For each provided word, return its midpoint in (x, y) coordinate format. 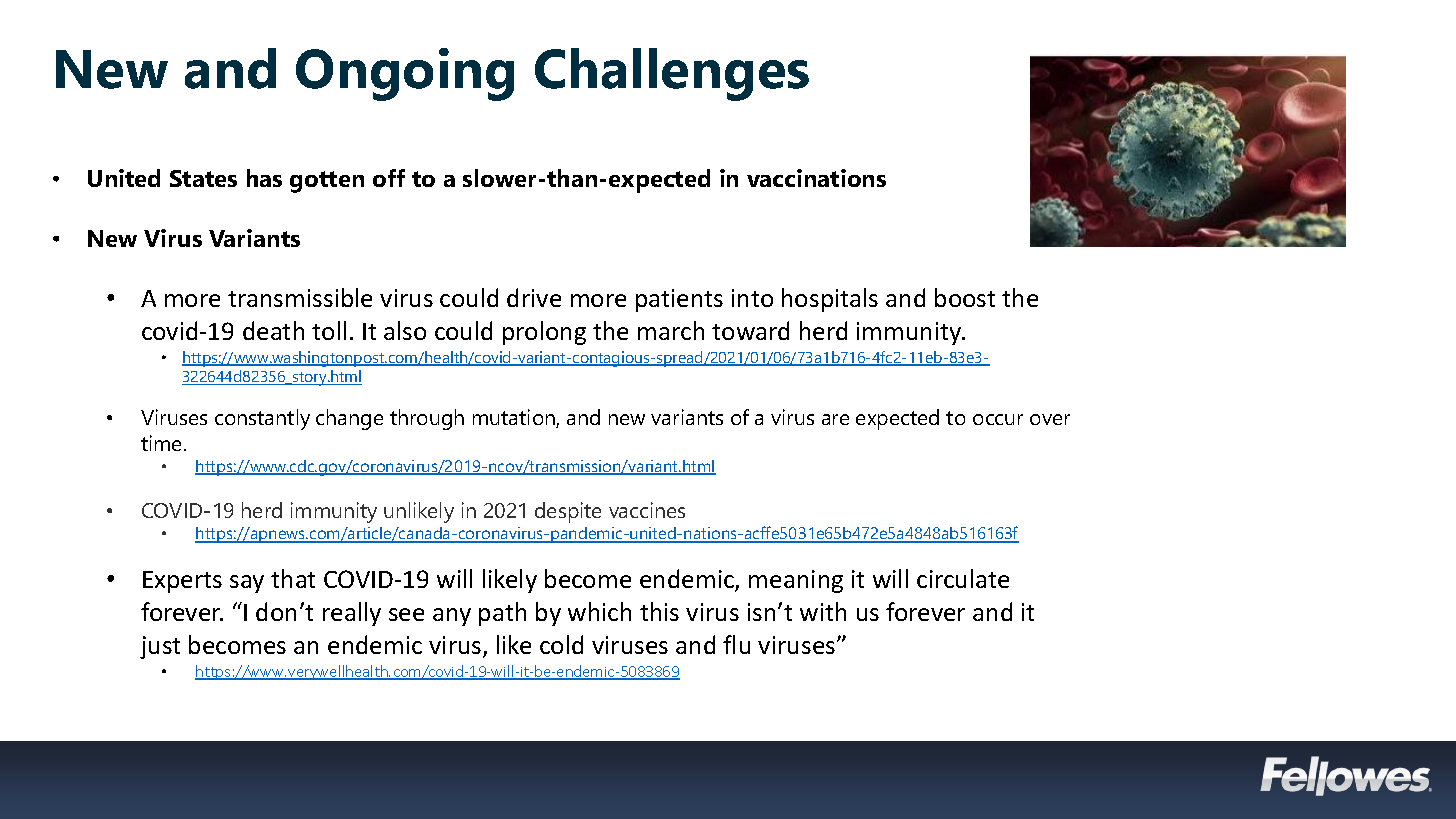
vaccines (647, 510)
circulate (963, 578)
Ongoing (405, 74)
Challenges (672, 74)
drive (534, 297)
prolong (544, 333)
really (352, 614)
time (163, 443)
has (264, 178)
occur (998, 419)
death (273, 330)
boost (965, 297)
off (389, 178)
